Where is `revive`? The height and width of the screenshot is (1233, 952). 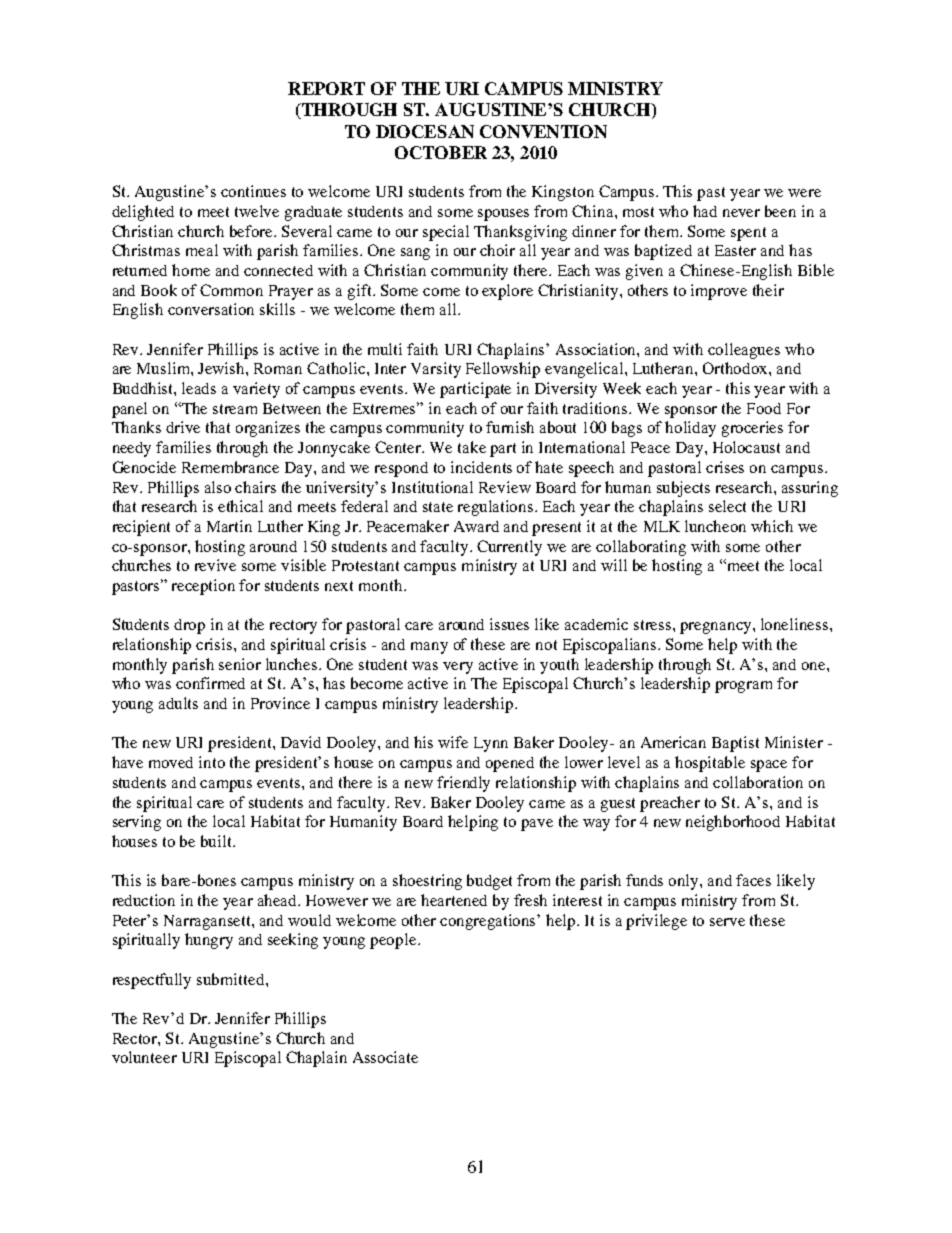 revive is located at coordinates (215, 565).
